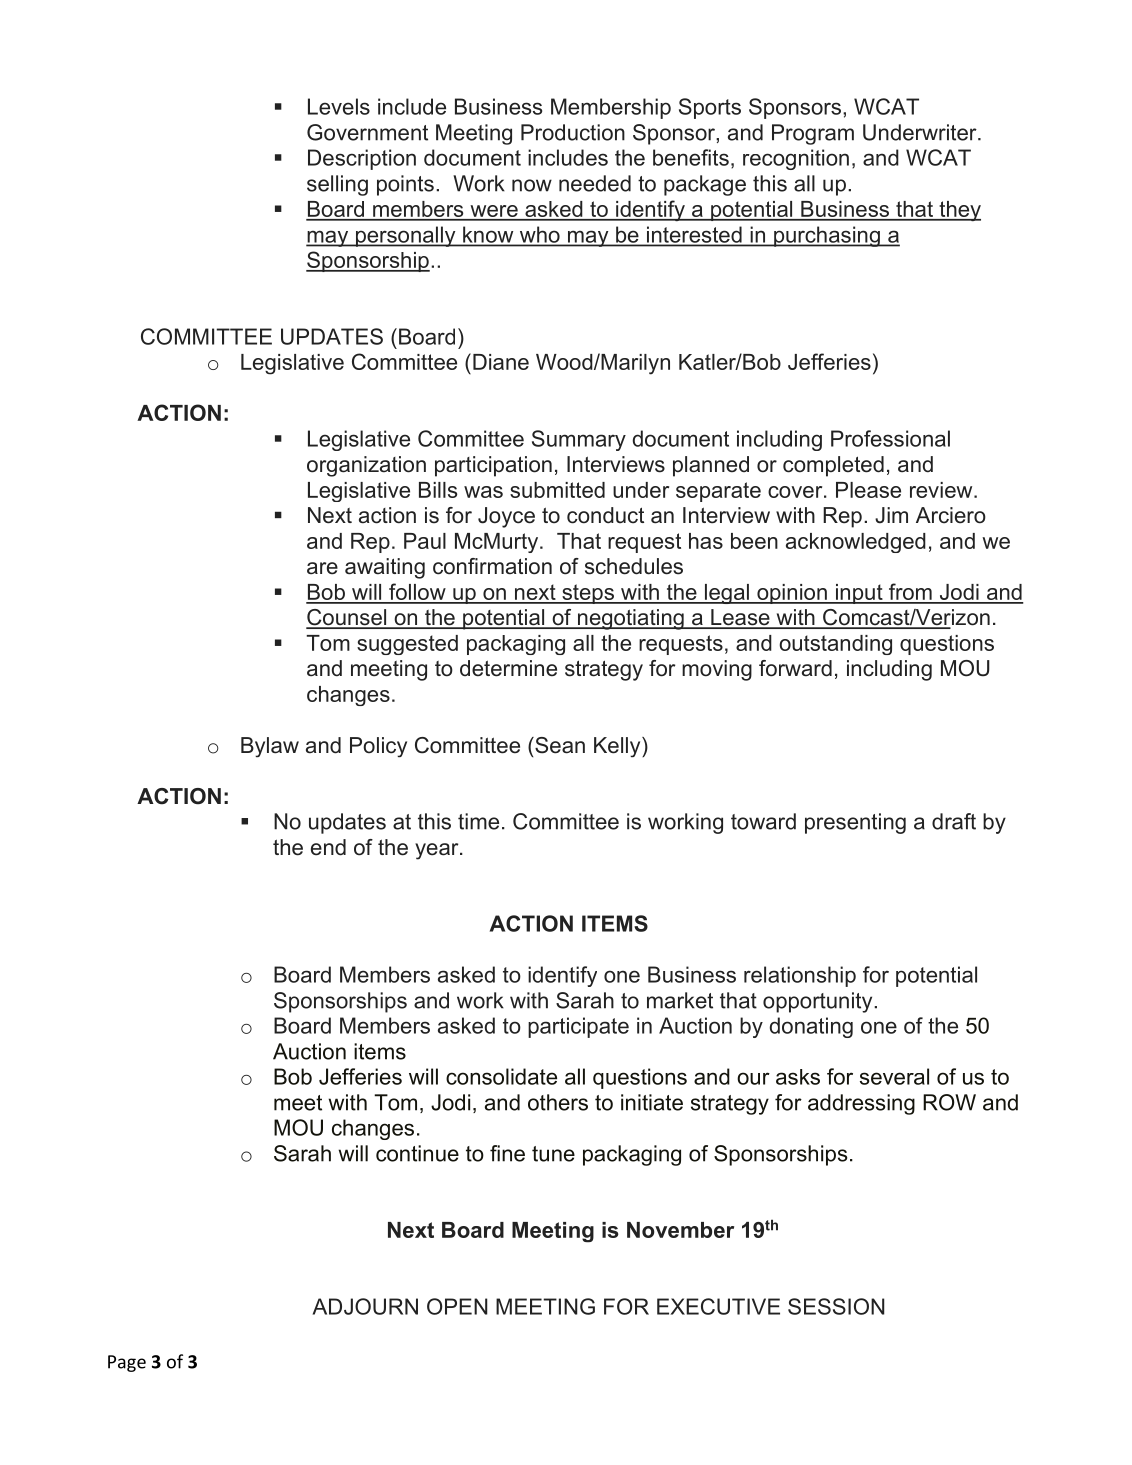 The width and height of the image is (1132, 1465). I want to click on Levels, so click(339, 106).
